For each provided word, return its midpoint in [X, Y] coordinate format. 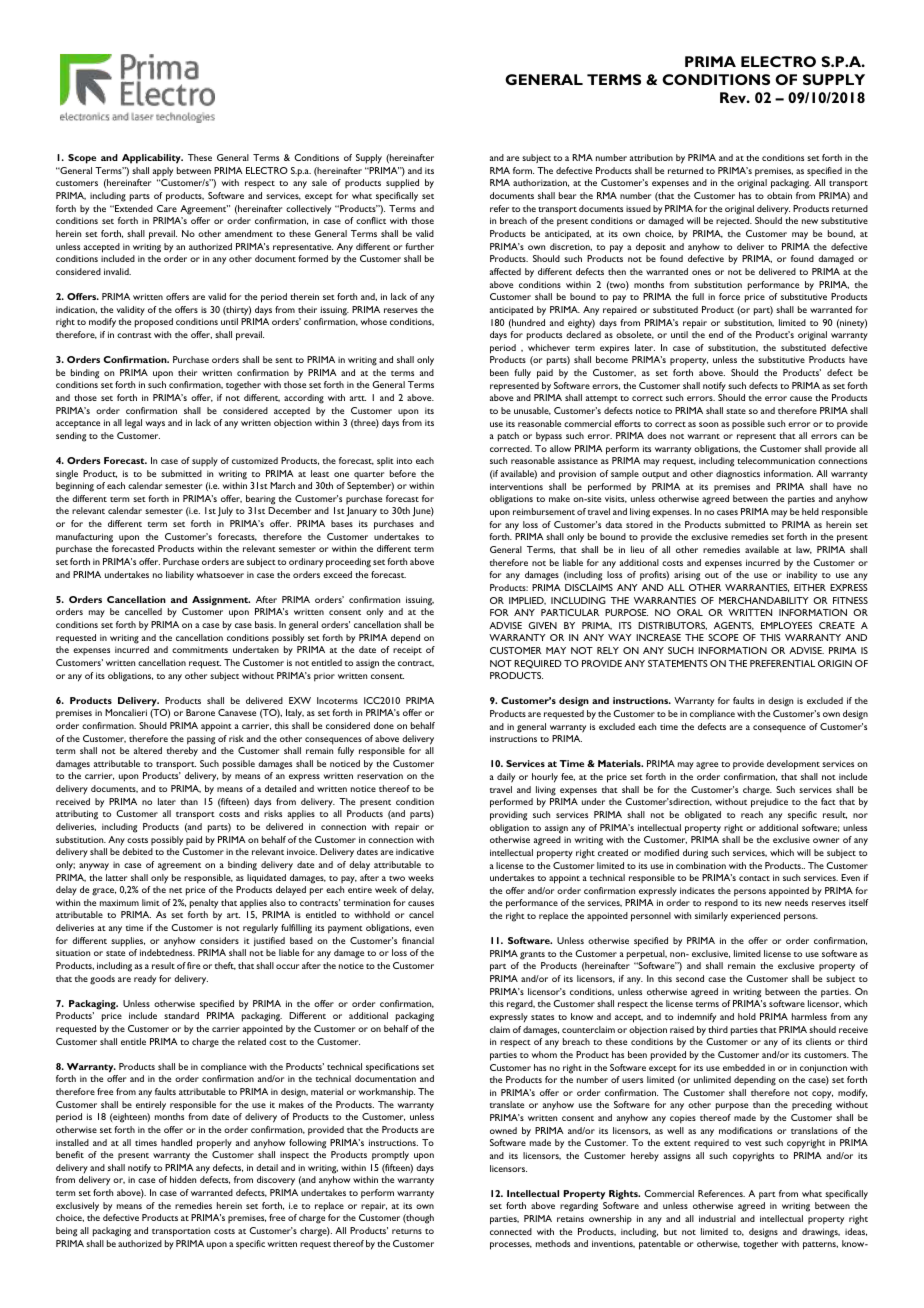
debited [137, 851]
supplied [402, 184]
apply [163, 172]
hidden [183, 1179]
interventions [516, 486]
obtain [779, 195]
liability [180, 576]
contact [754, 878]
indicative [415, 851]
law [804, 550]
